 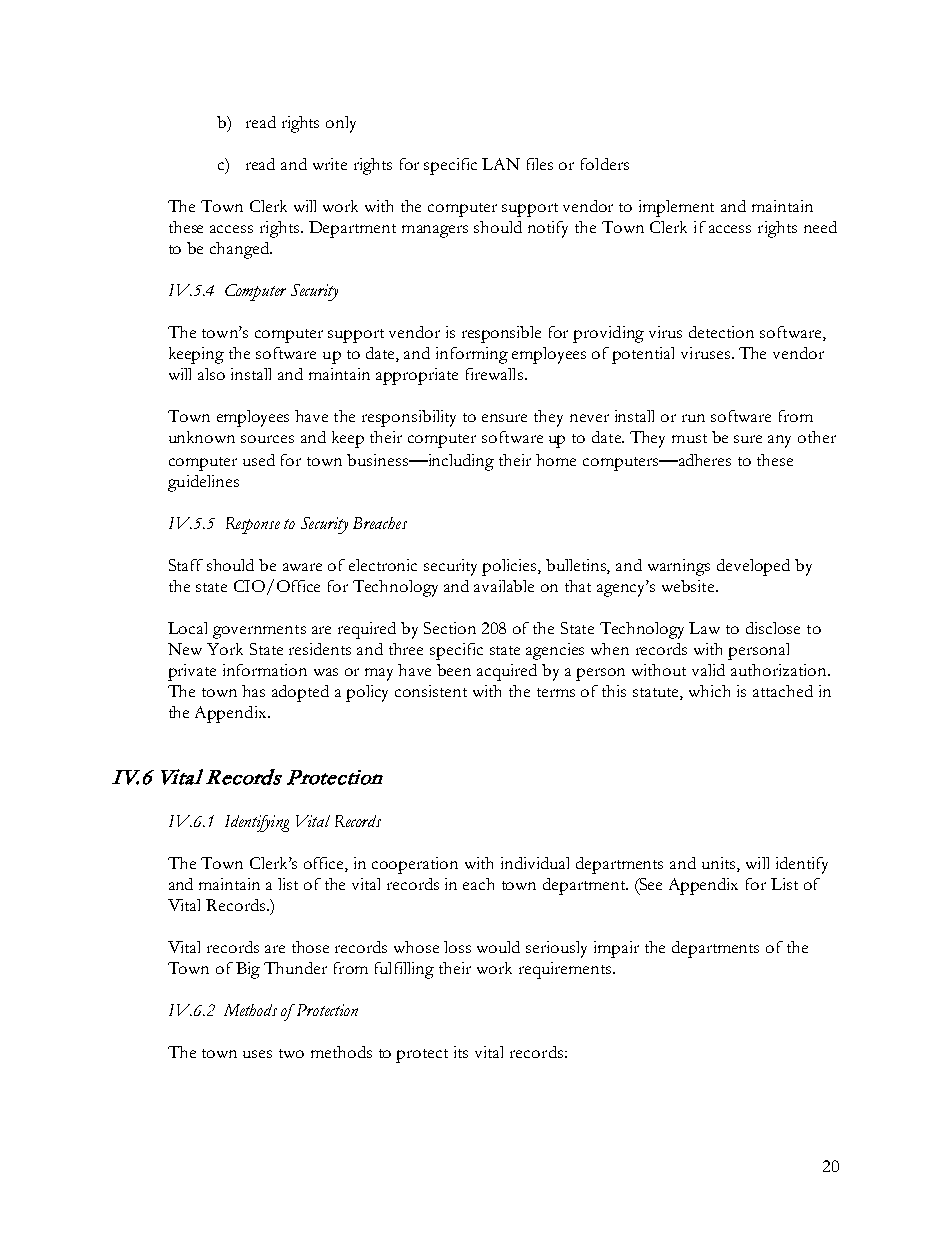 What do you see at coordinates (253, 691) in the screenshot?
I see `has` at bounding box center [253, 691].
